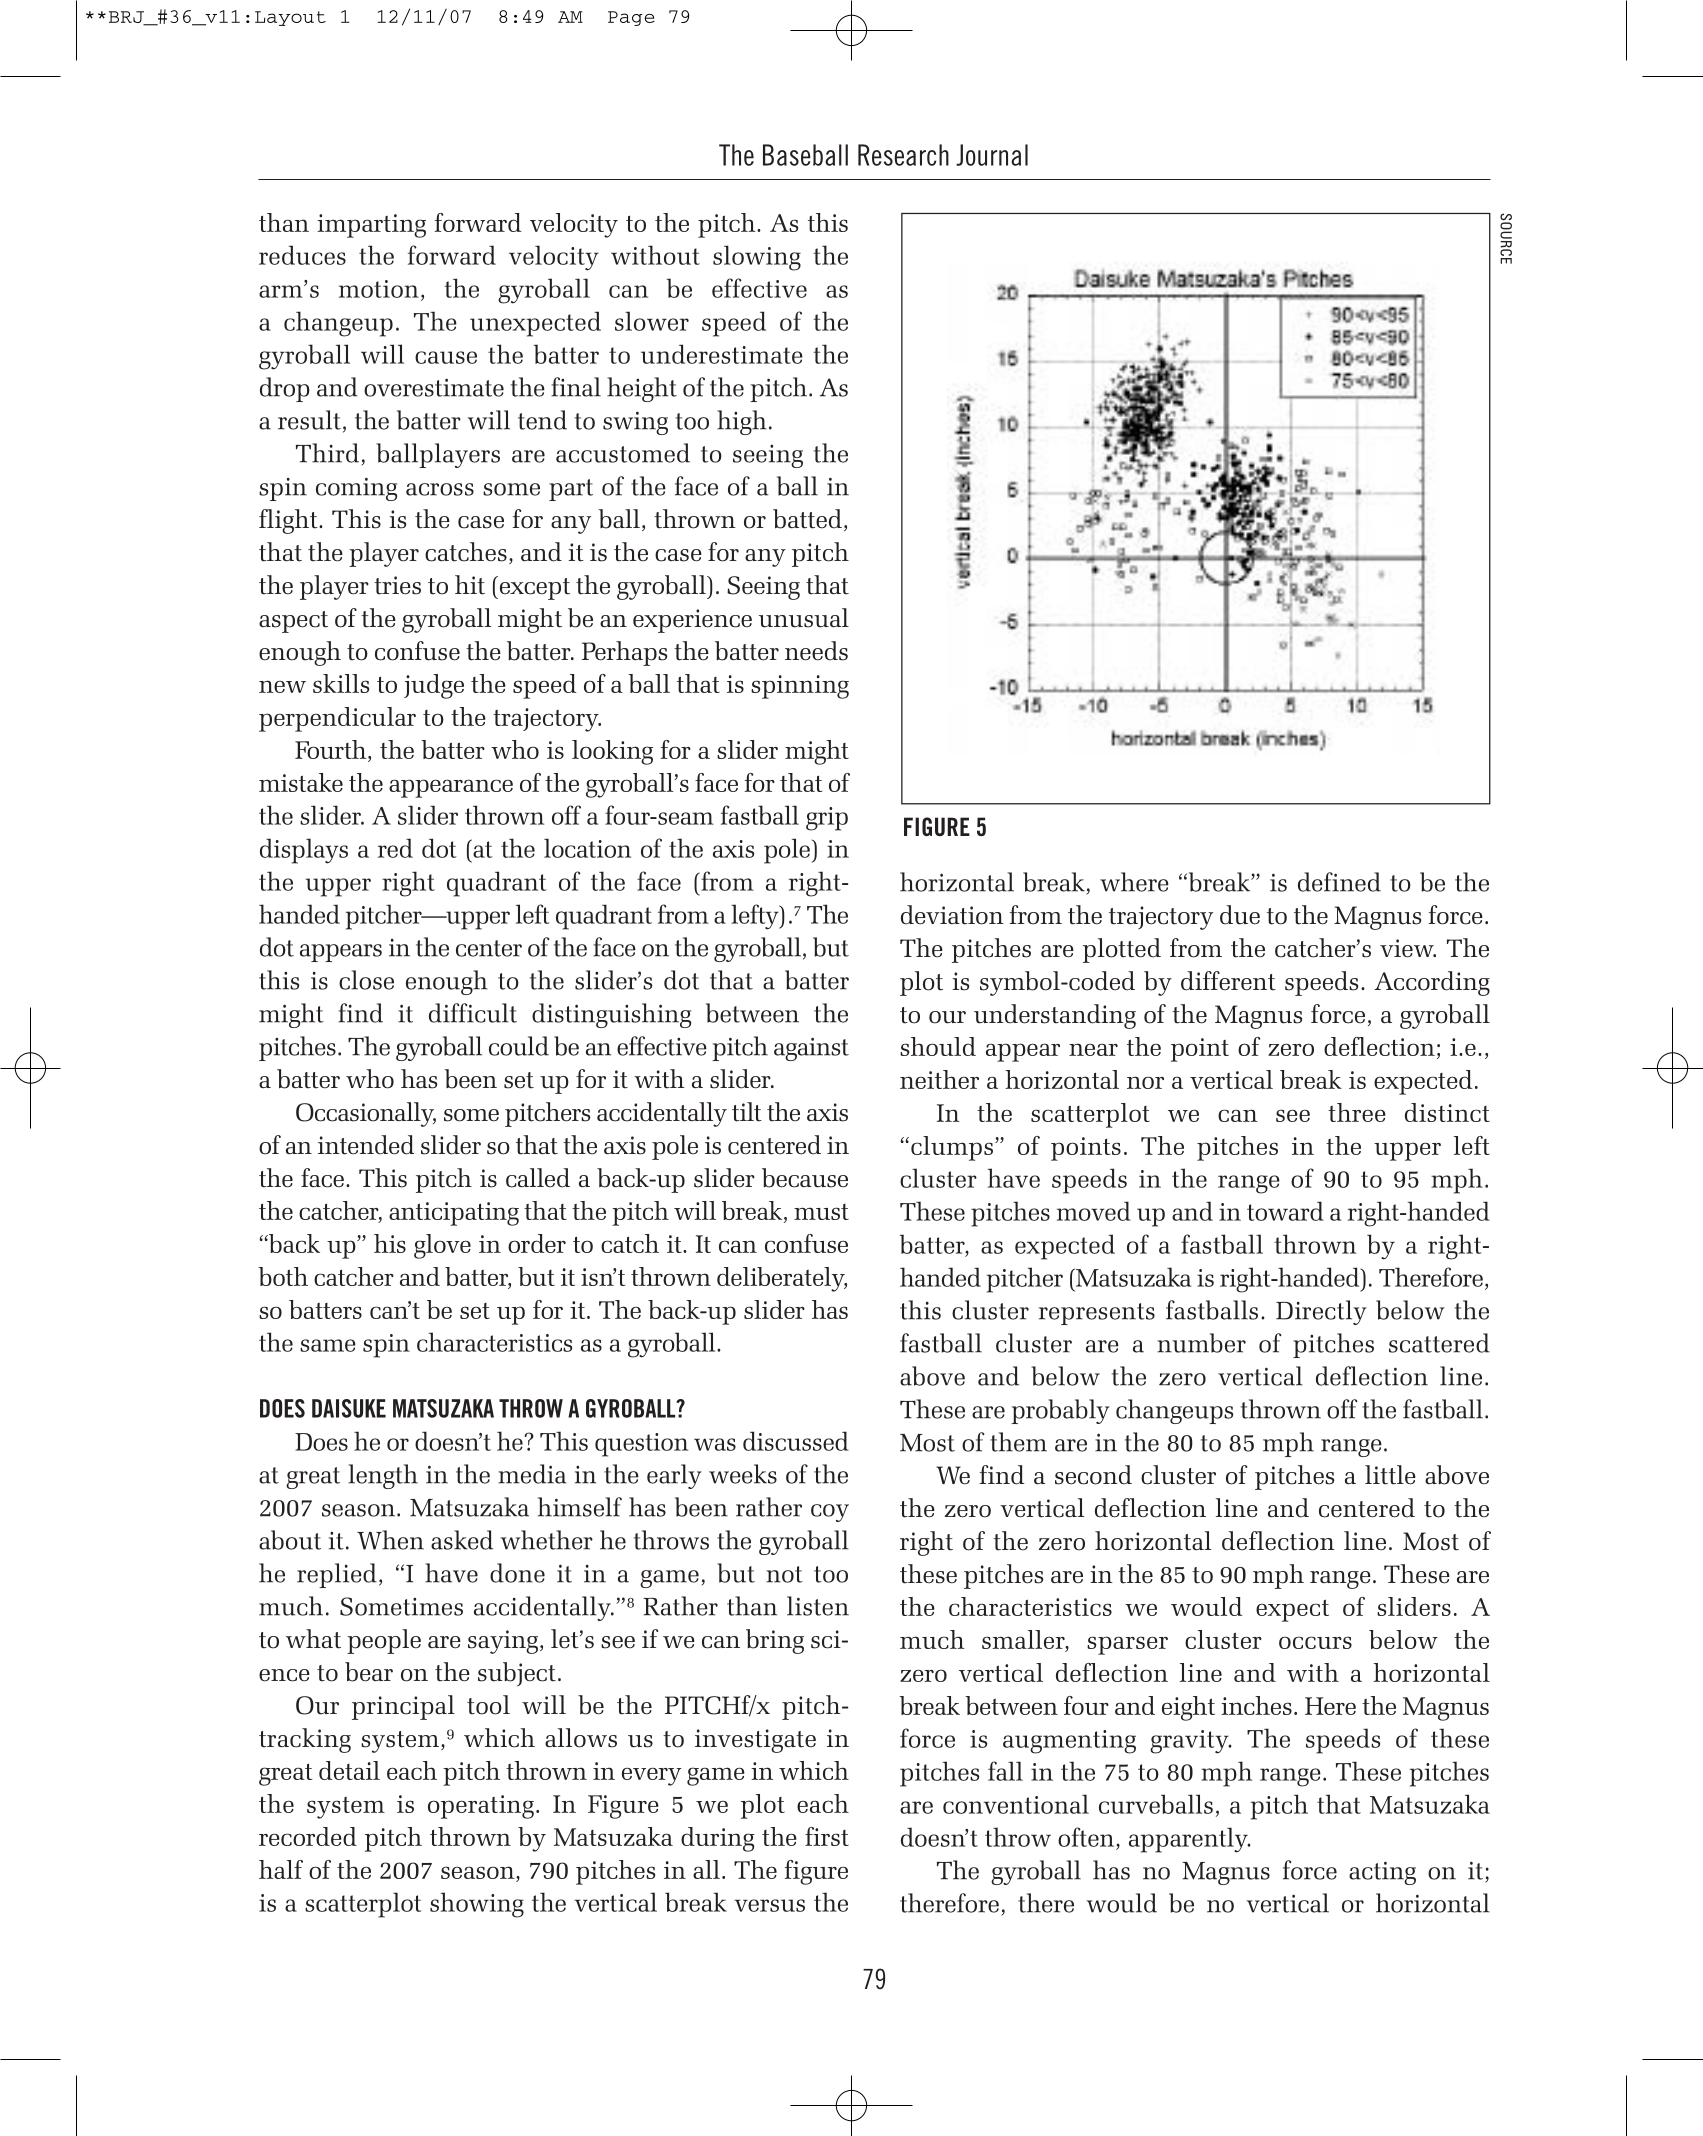  Describe the element at coordinates (434, 686) in the screenshot. I see `judge` at that location.
